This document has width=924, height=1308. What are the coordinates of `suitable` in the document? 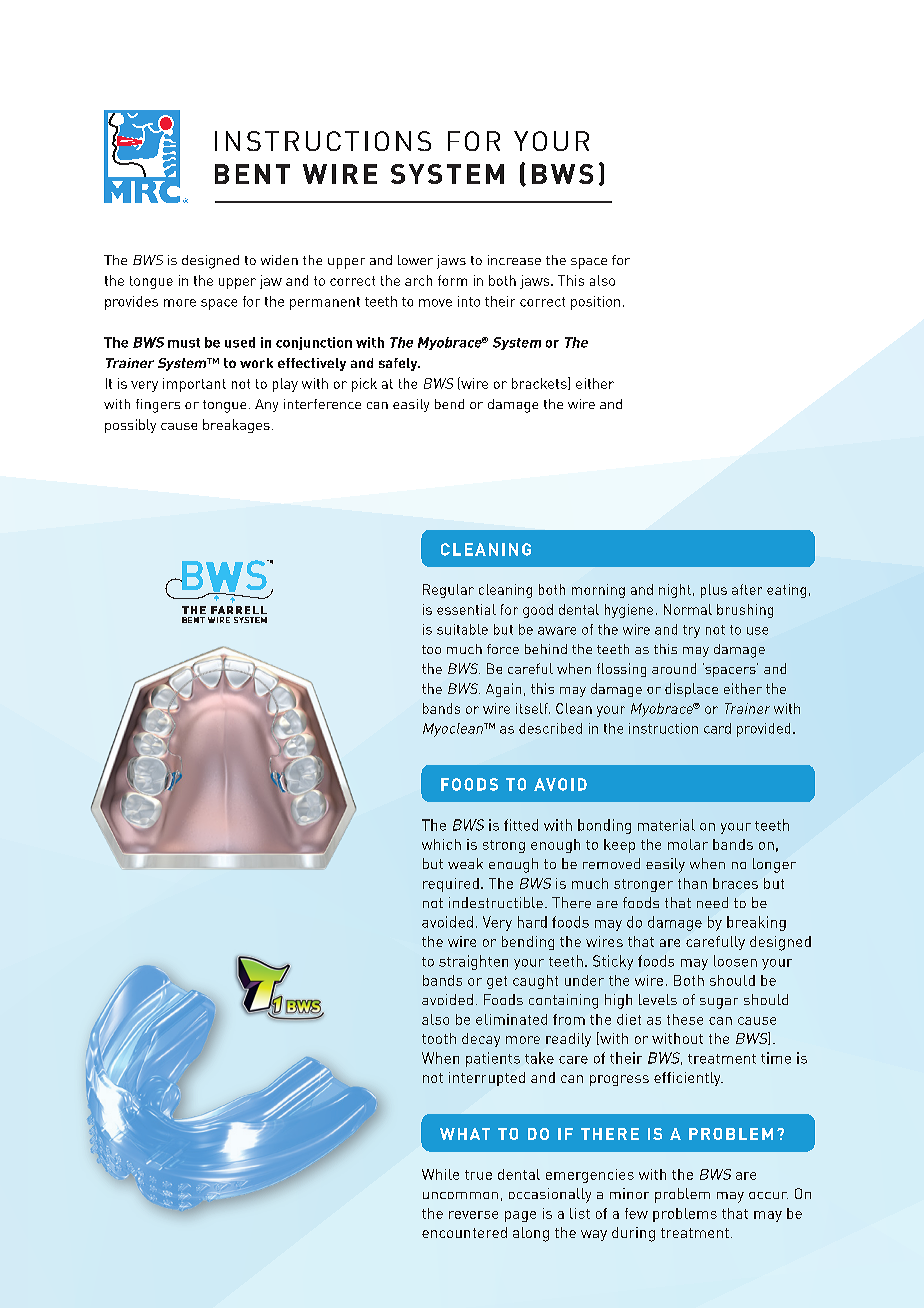 It's located at (462, 629).
